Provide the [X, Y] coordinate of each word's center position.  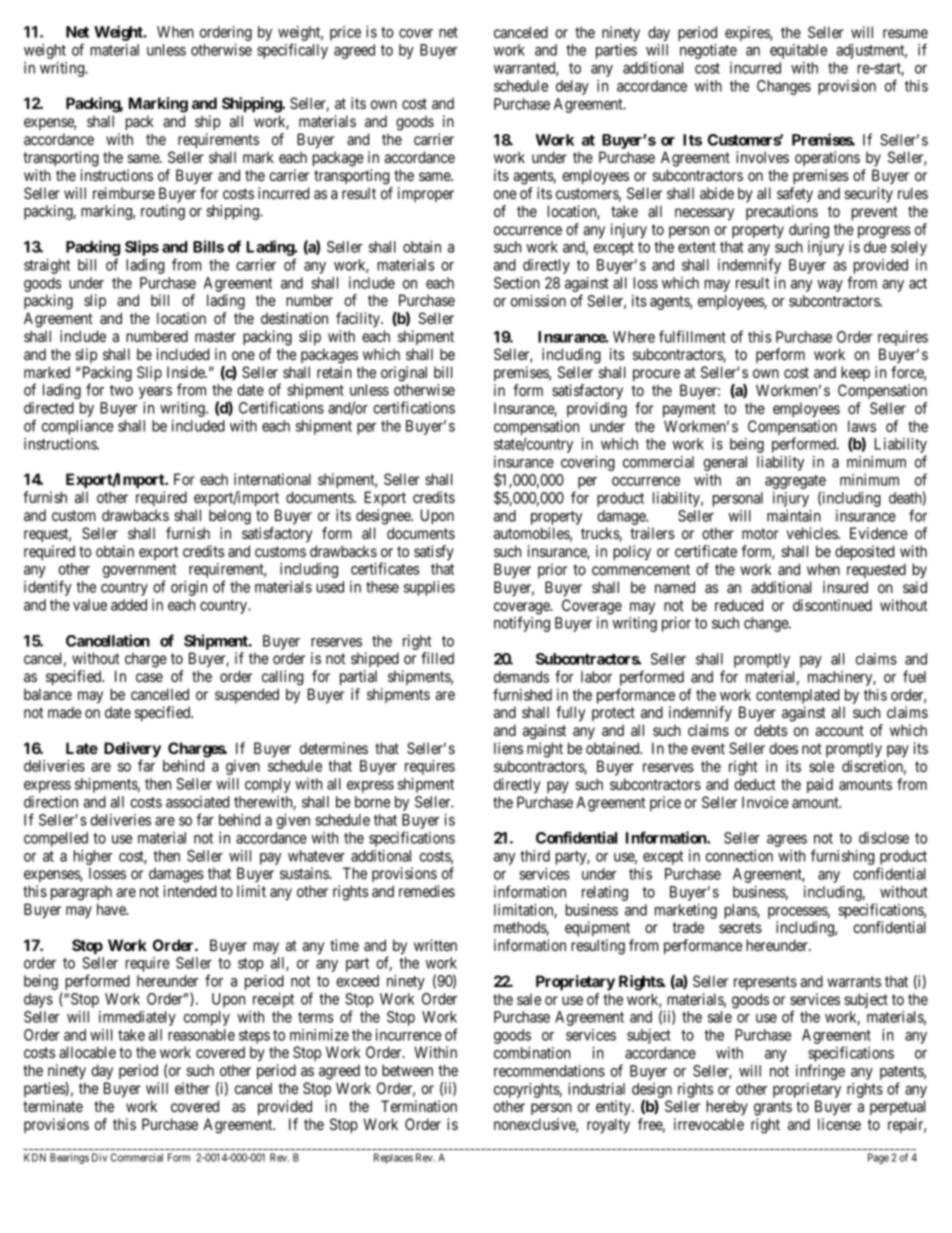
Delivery [132, 751]
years [155, 393]
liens [508, 748]
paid [820, 785]
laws [862, 426]
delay [572, 87]
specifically [292, 51]
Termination [419, 1106]
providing [597, 410]
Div [99, 1157]
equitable [798, 51]
